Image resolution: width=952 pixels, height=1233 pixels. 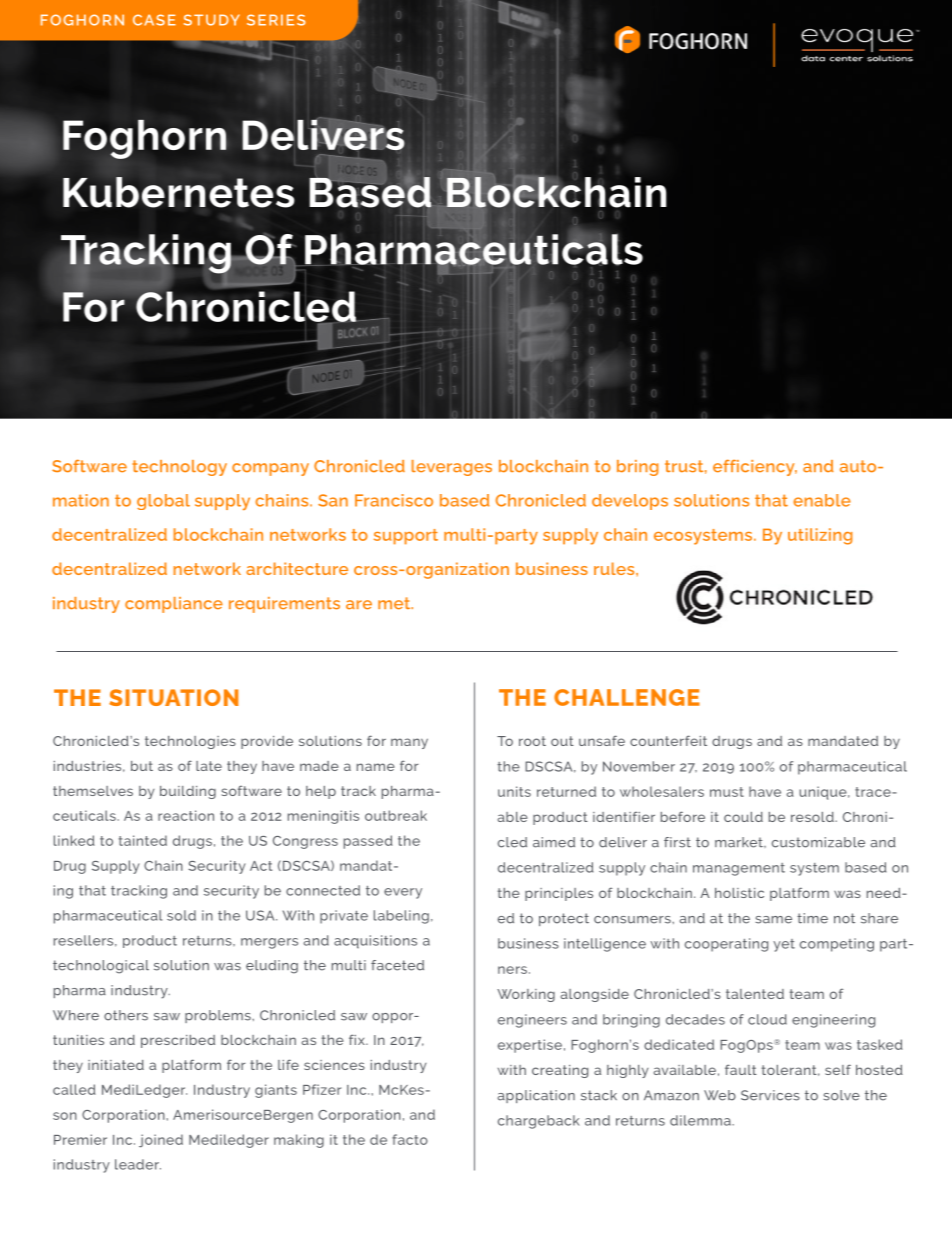 What do you see at coordinates (668, 740) in the image?
I see `counterfeit` at bounding box center [668, 740].
